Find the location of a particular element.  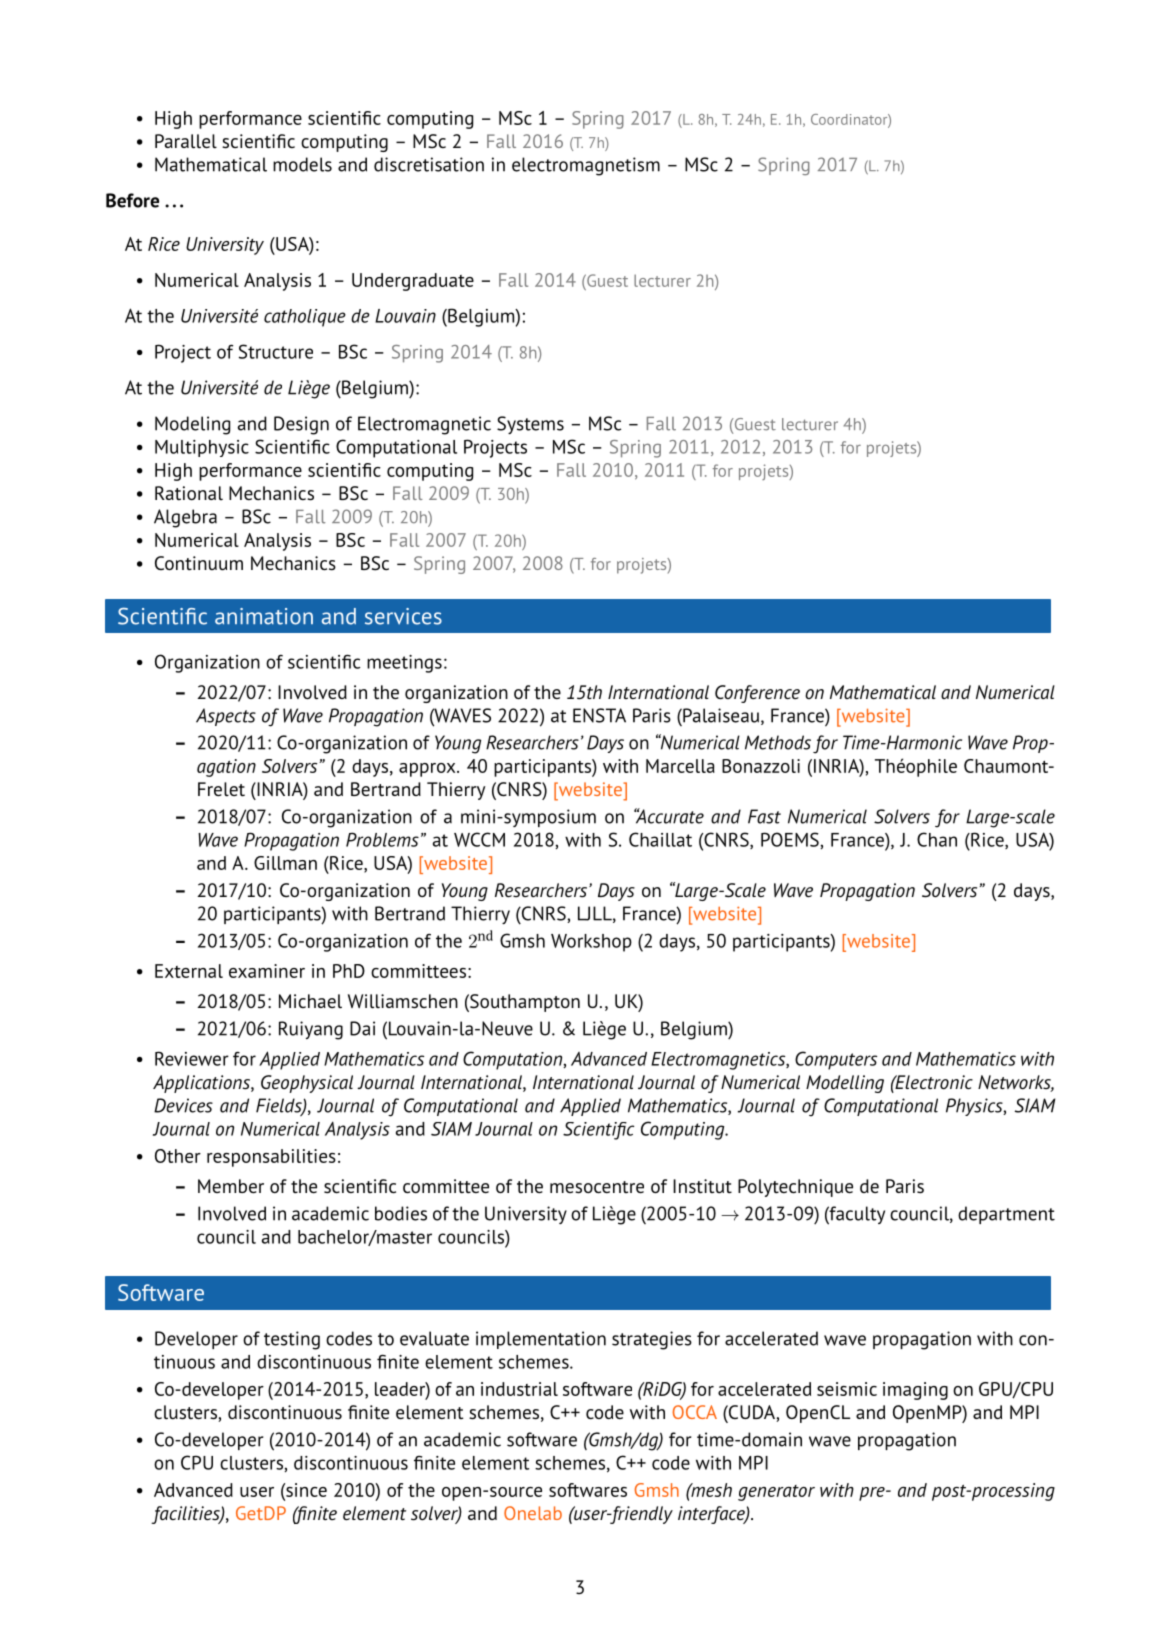

Workshop is located at coordinates (591, 943).
